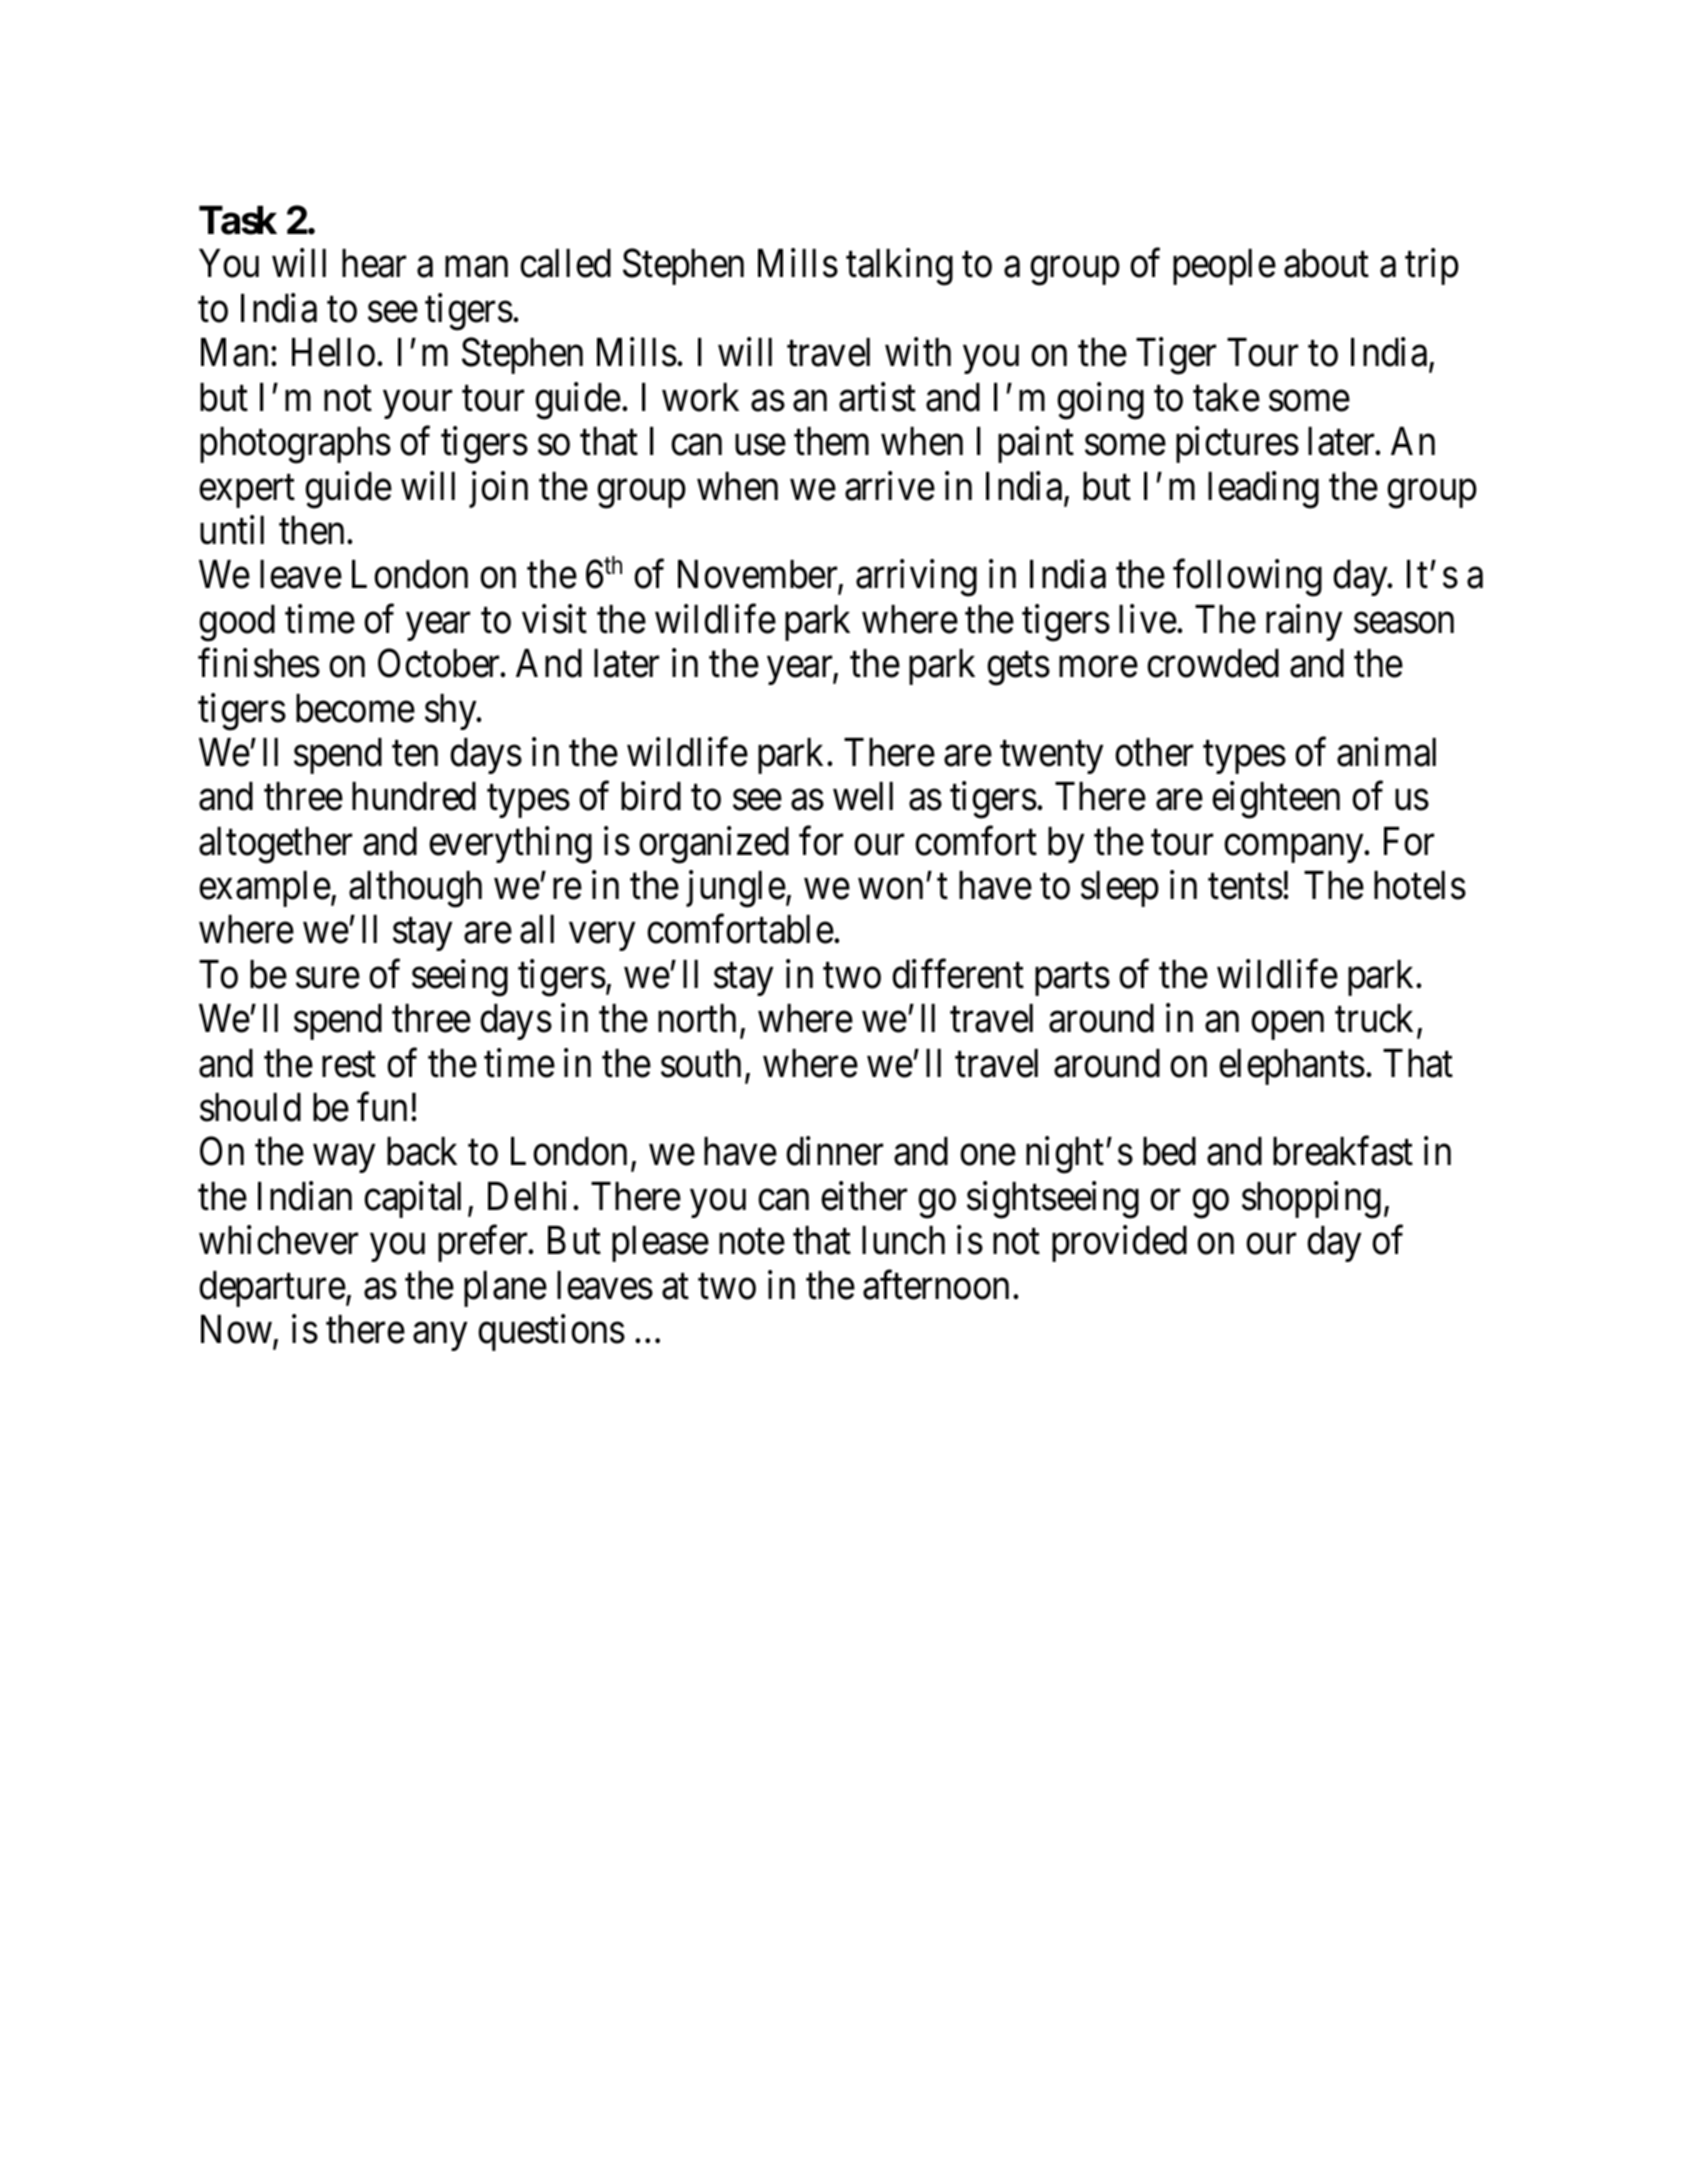 This screenshot has width=1688, height=2184. What do you see at coordinates (311, 530) in the screenshot?
I see `then` at bounding box center [311, 530].
